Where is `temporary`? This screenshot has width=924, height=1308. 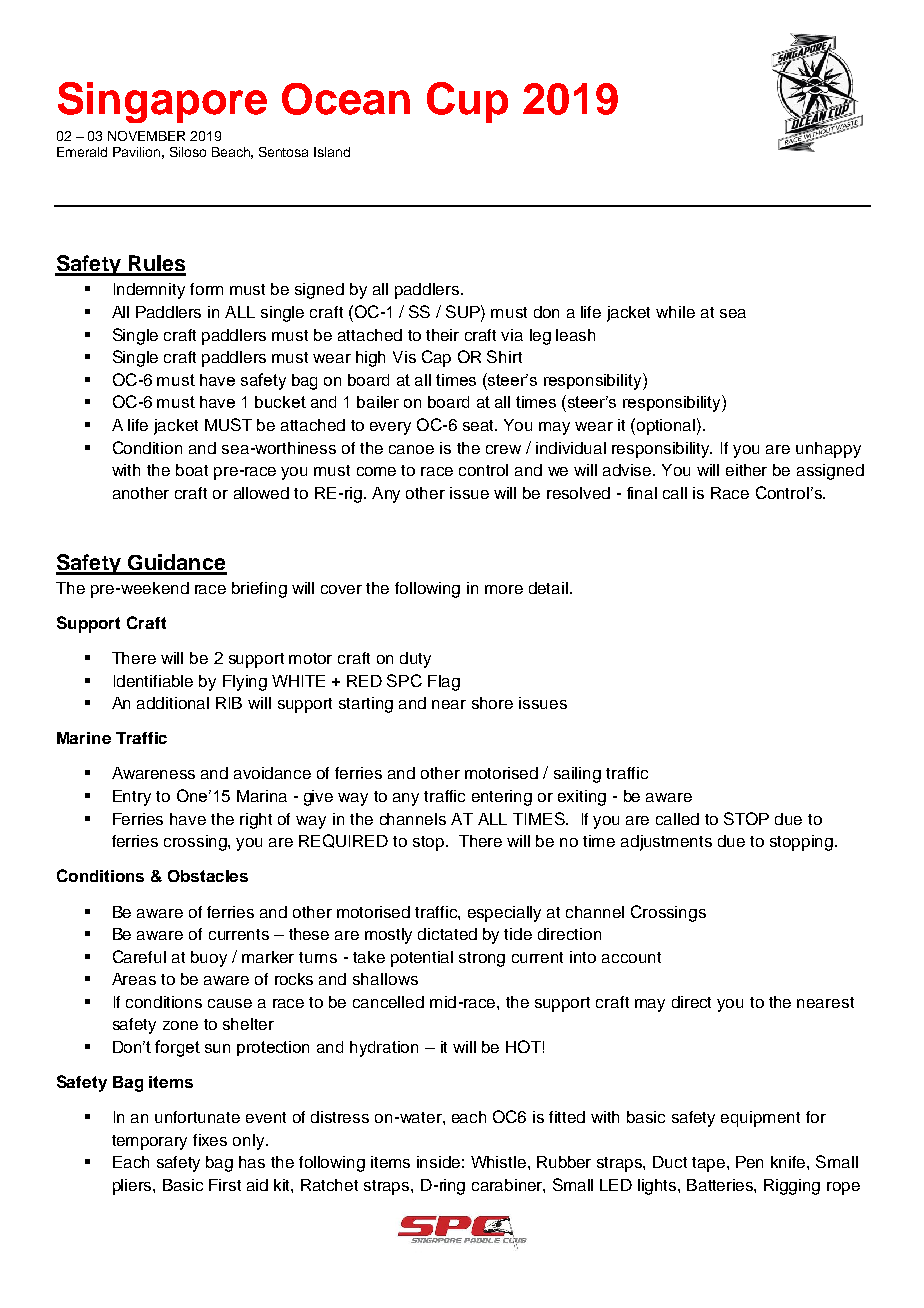 temporary is located at coordinates (149, 1142).
